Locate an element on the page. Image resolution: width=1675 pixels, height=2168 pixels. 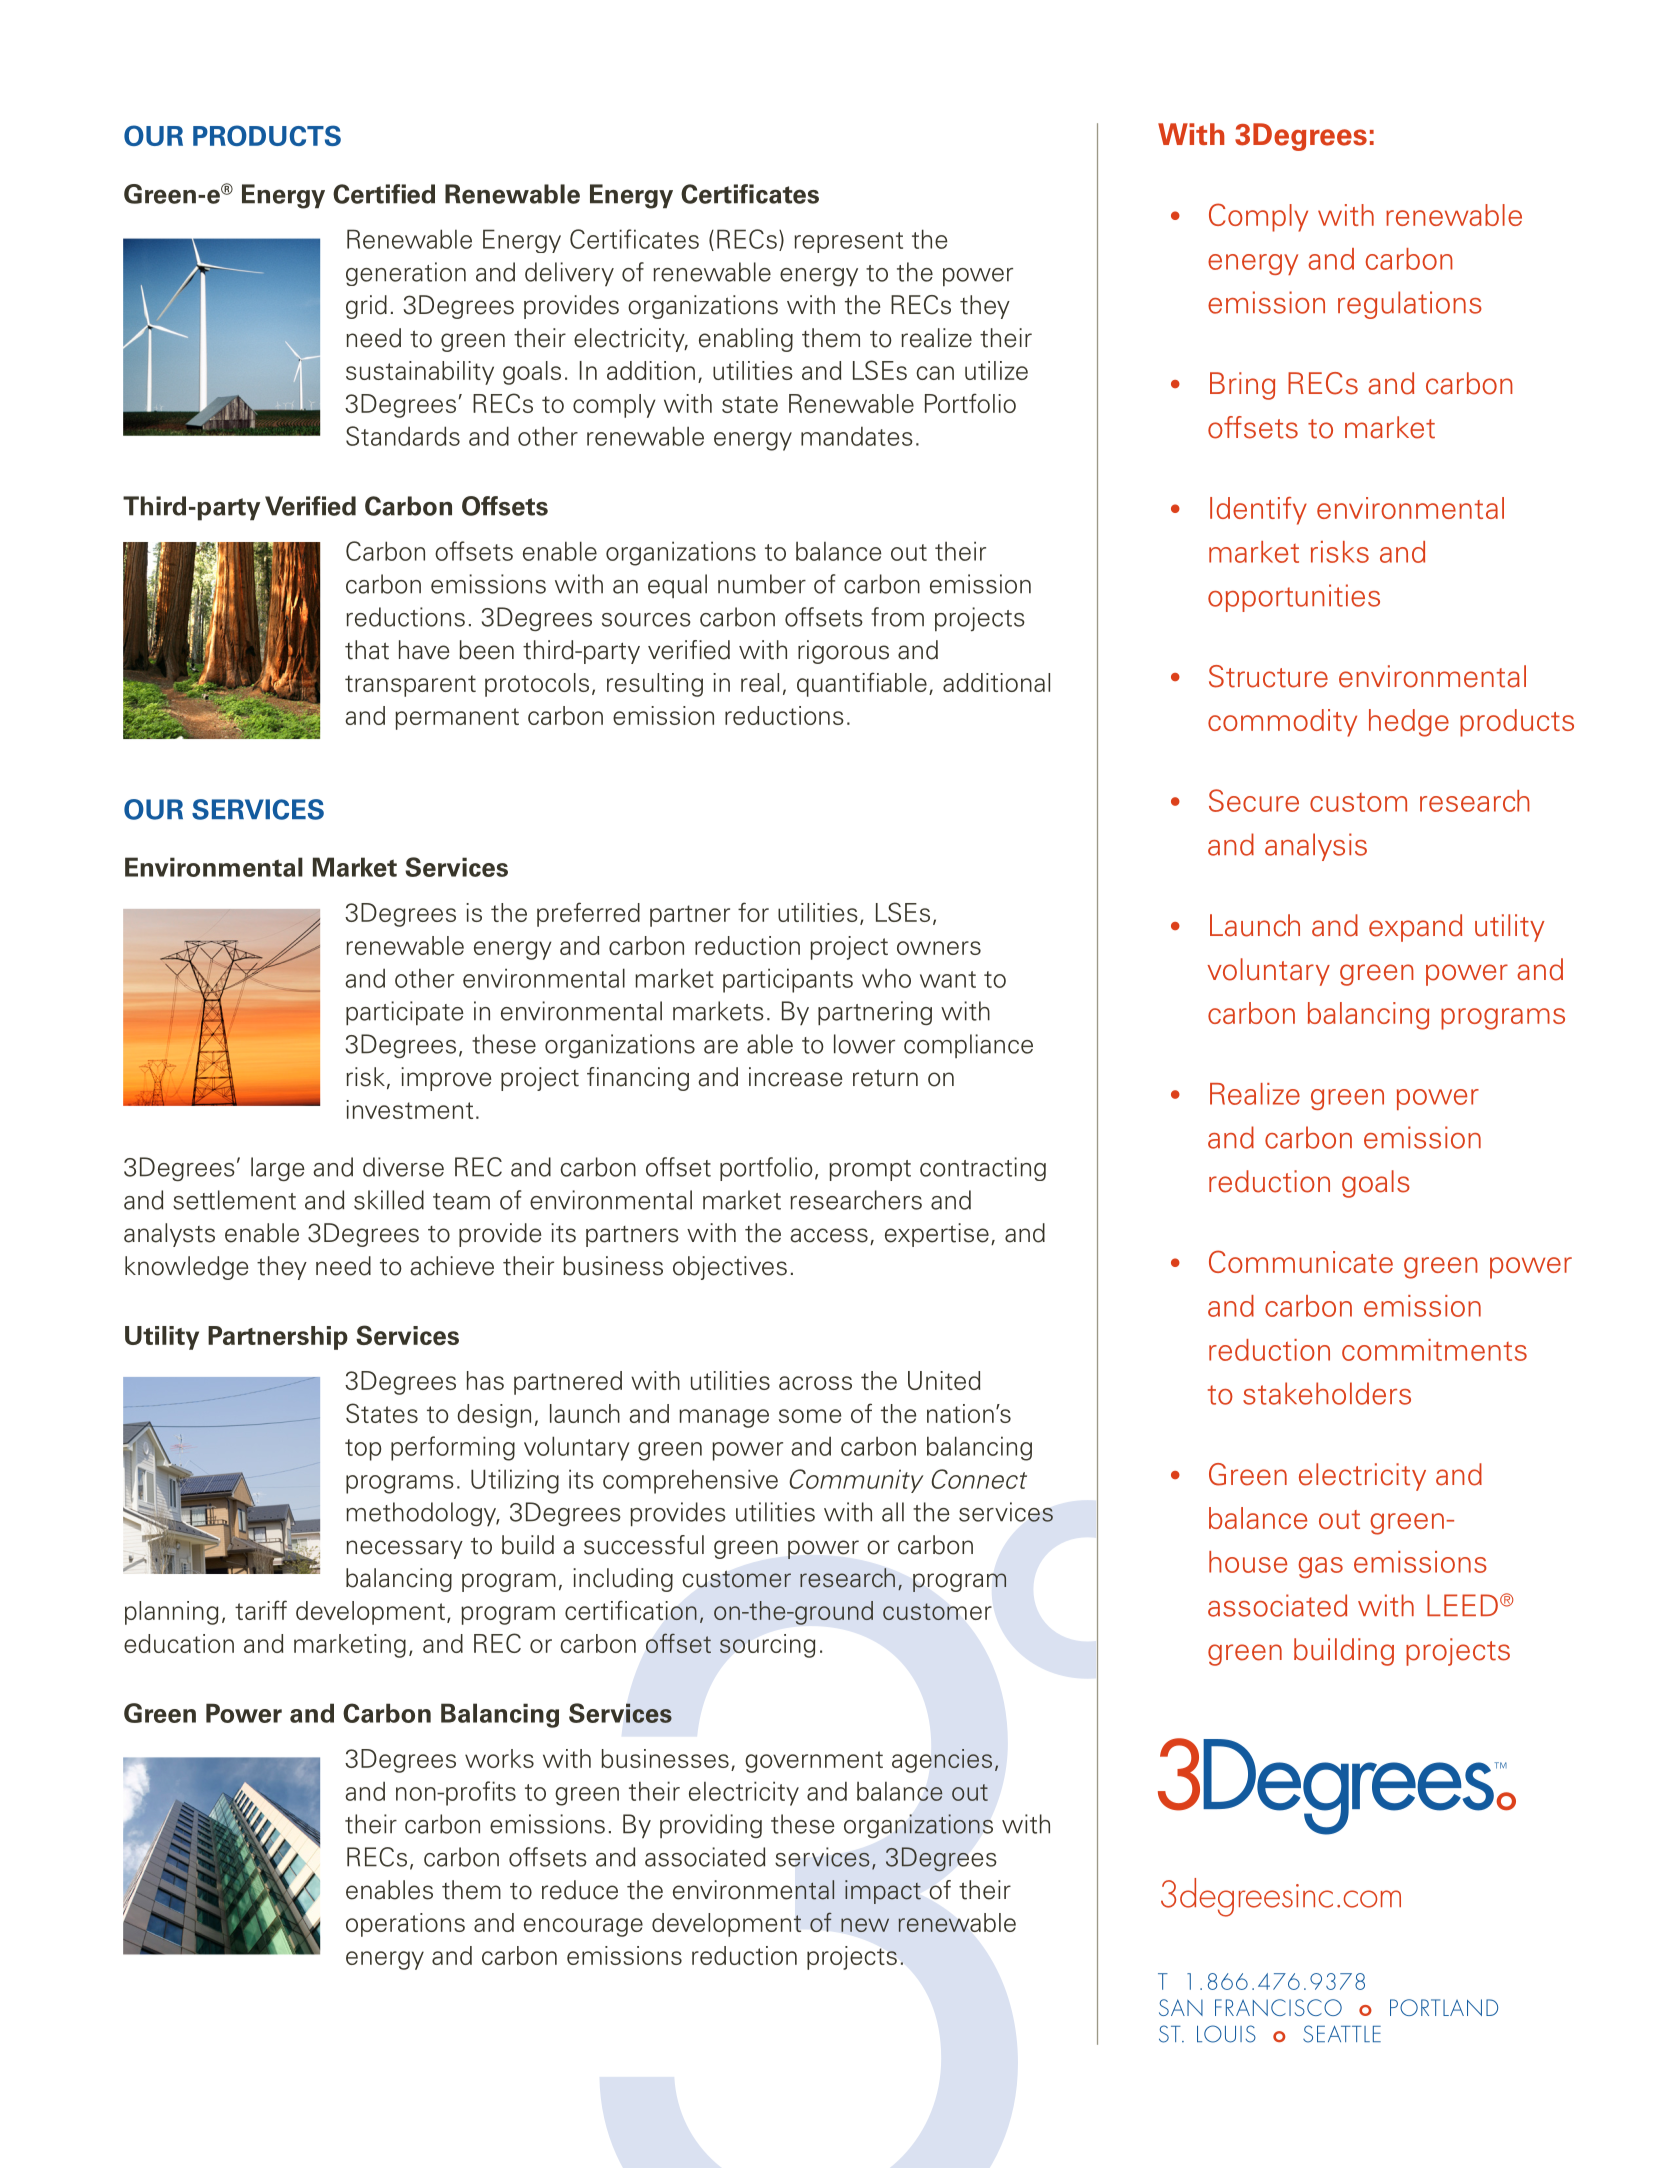
generation is located at coordinates (406, 274).
